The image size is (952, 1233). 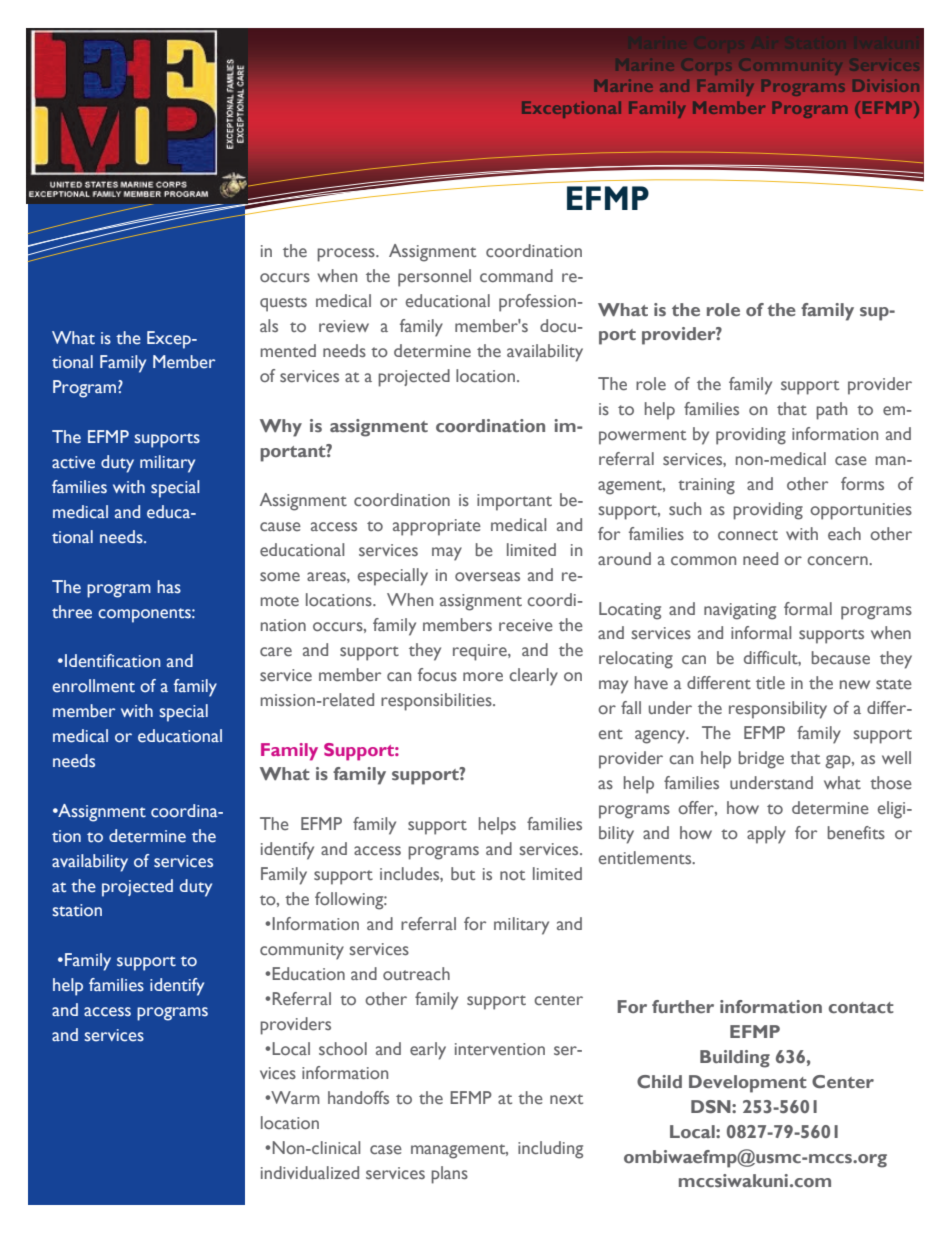 I want to click on navigating, so click(x=740, y=611).
